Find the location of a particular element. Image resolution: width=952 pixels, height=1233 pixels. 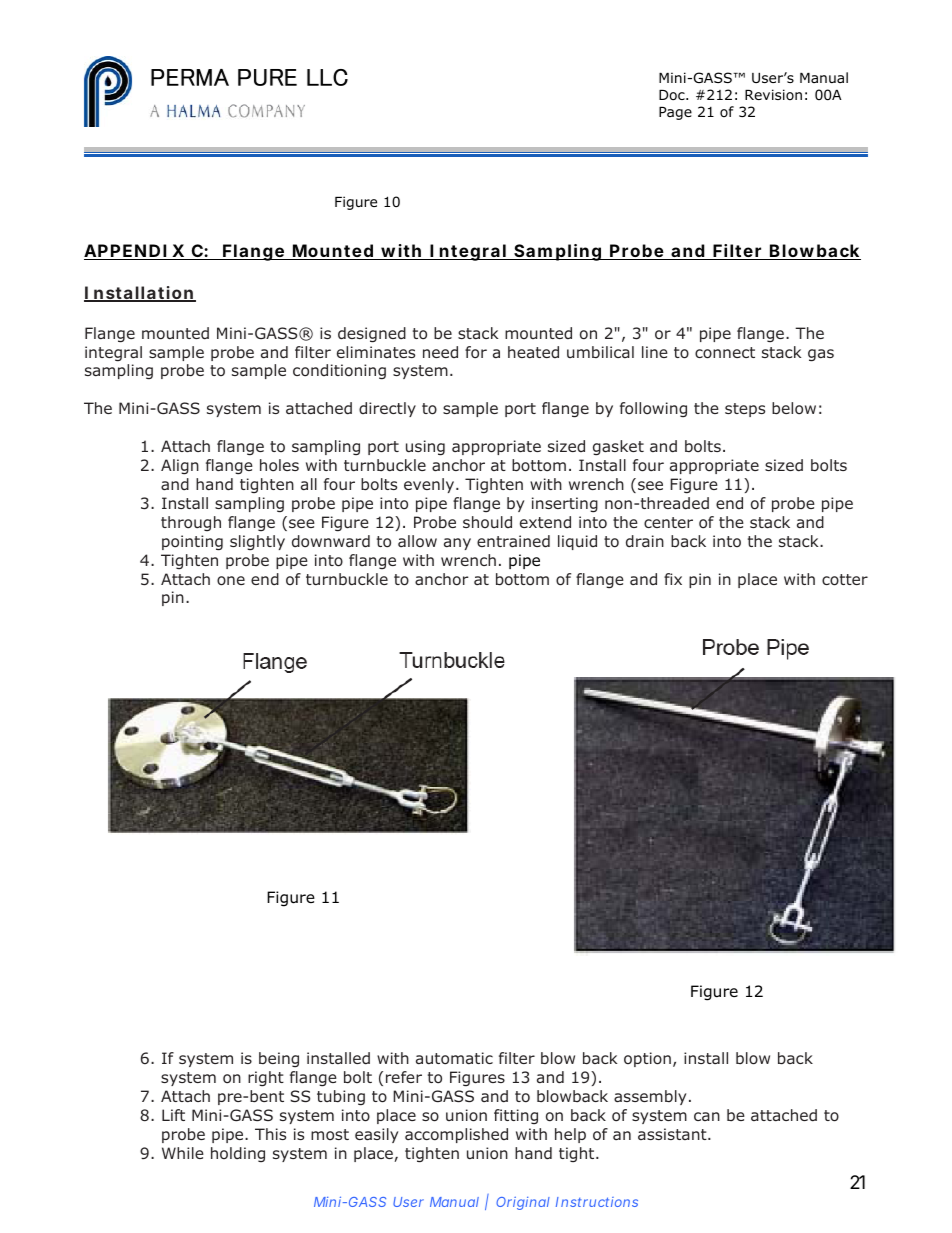

option is located at coordinates (647, 1059).
